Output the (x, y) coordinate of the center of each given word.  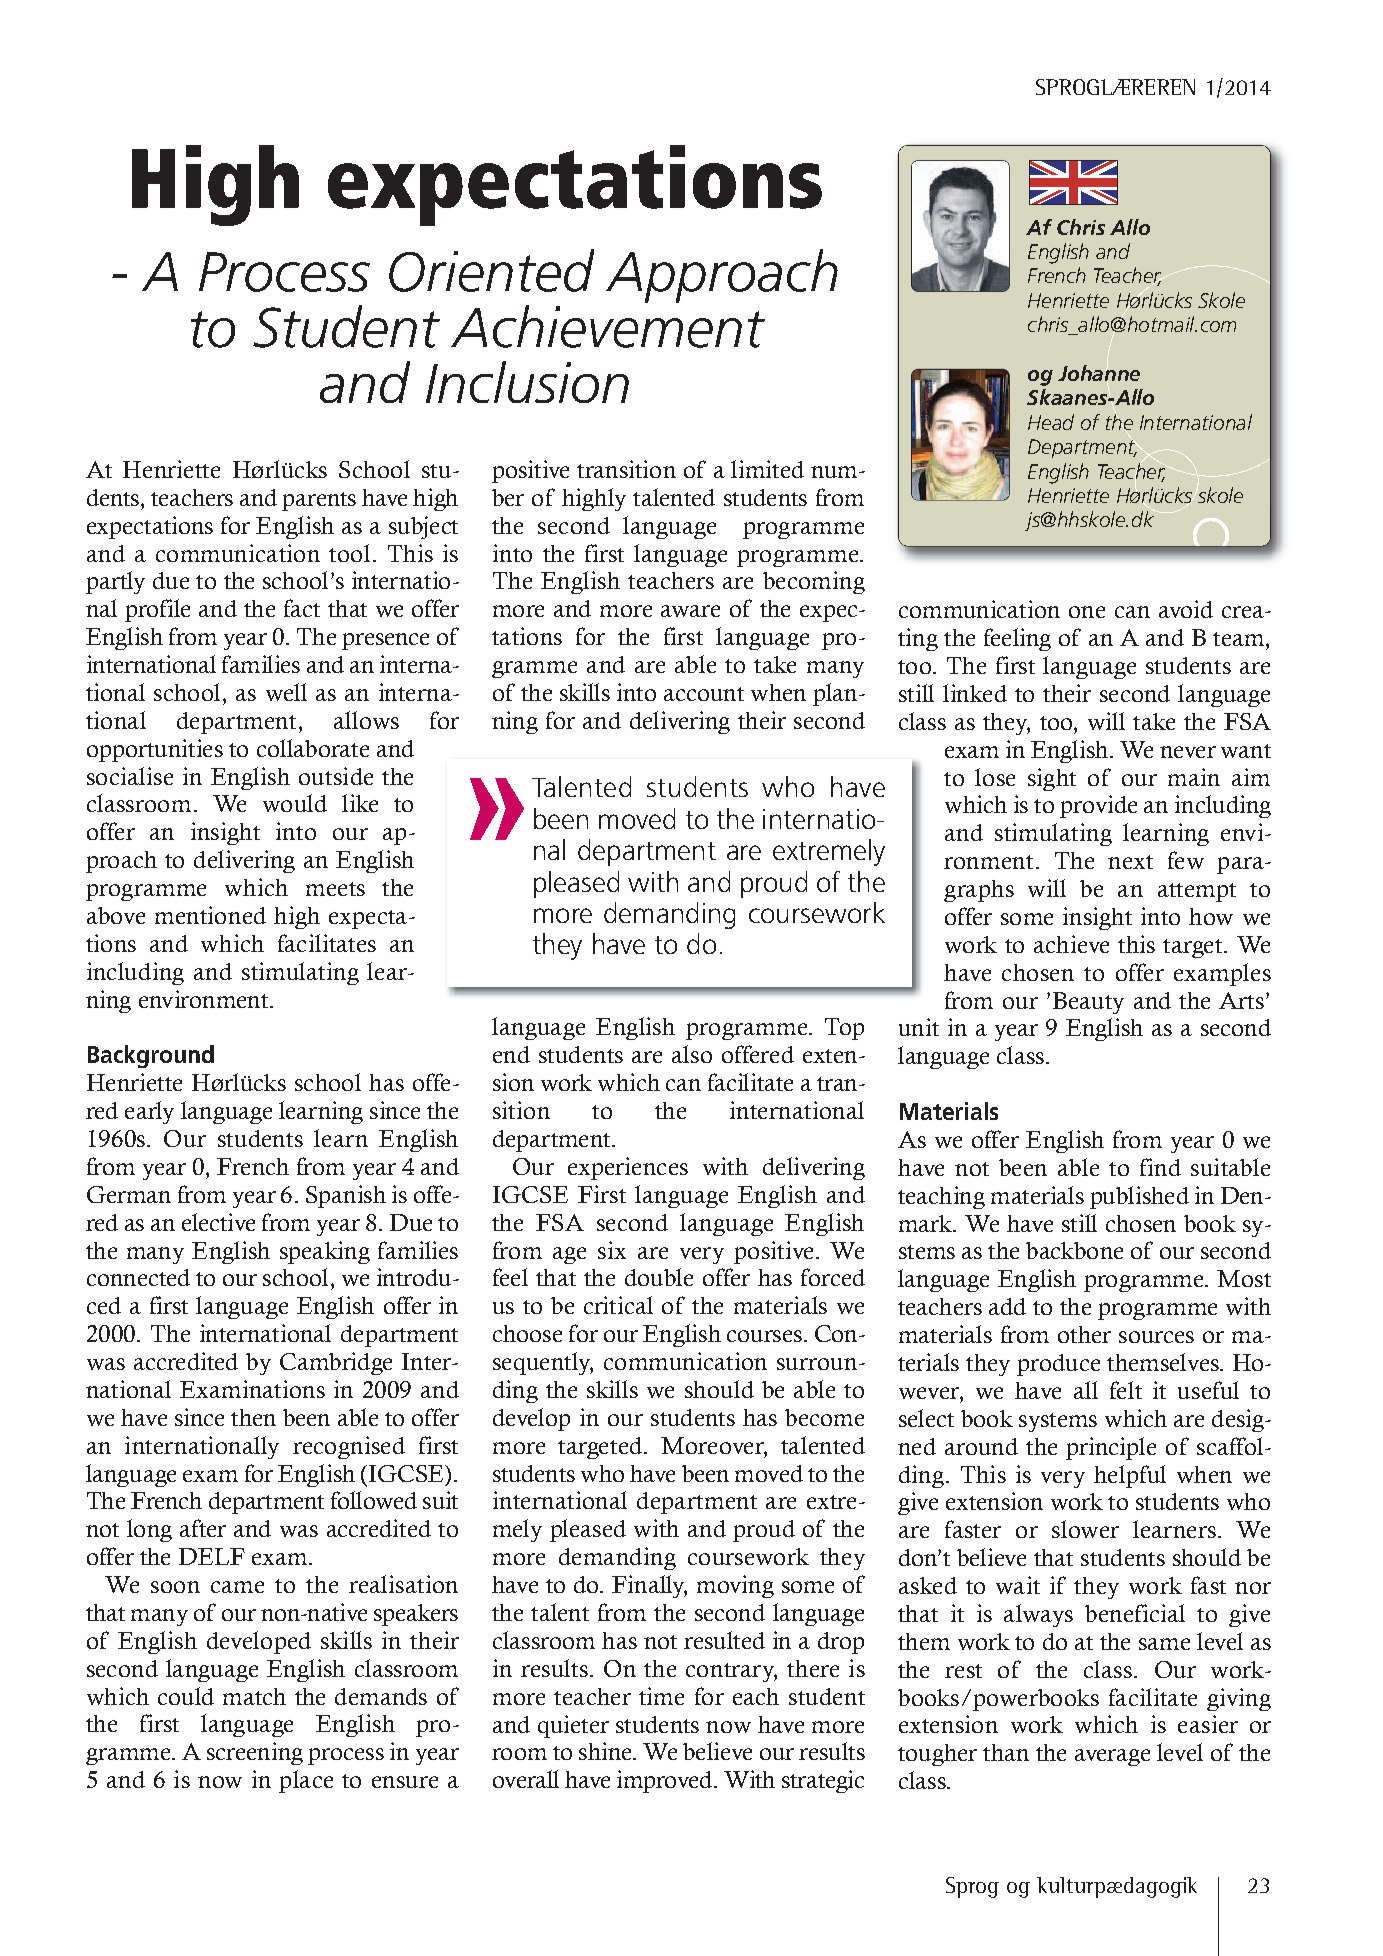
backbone (1074, 1250)
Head (1051, 422)
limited (767, 469)
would (295, 803)
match (254, 1696)
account (704, 694)
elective (218, 1222)
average (1112, 1757)
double (659, 1277)
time (661, 1696)
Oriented (491, 270)
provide (1098, 806)
